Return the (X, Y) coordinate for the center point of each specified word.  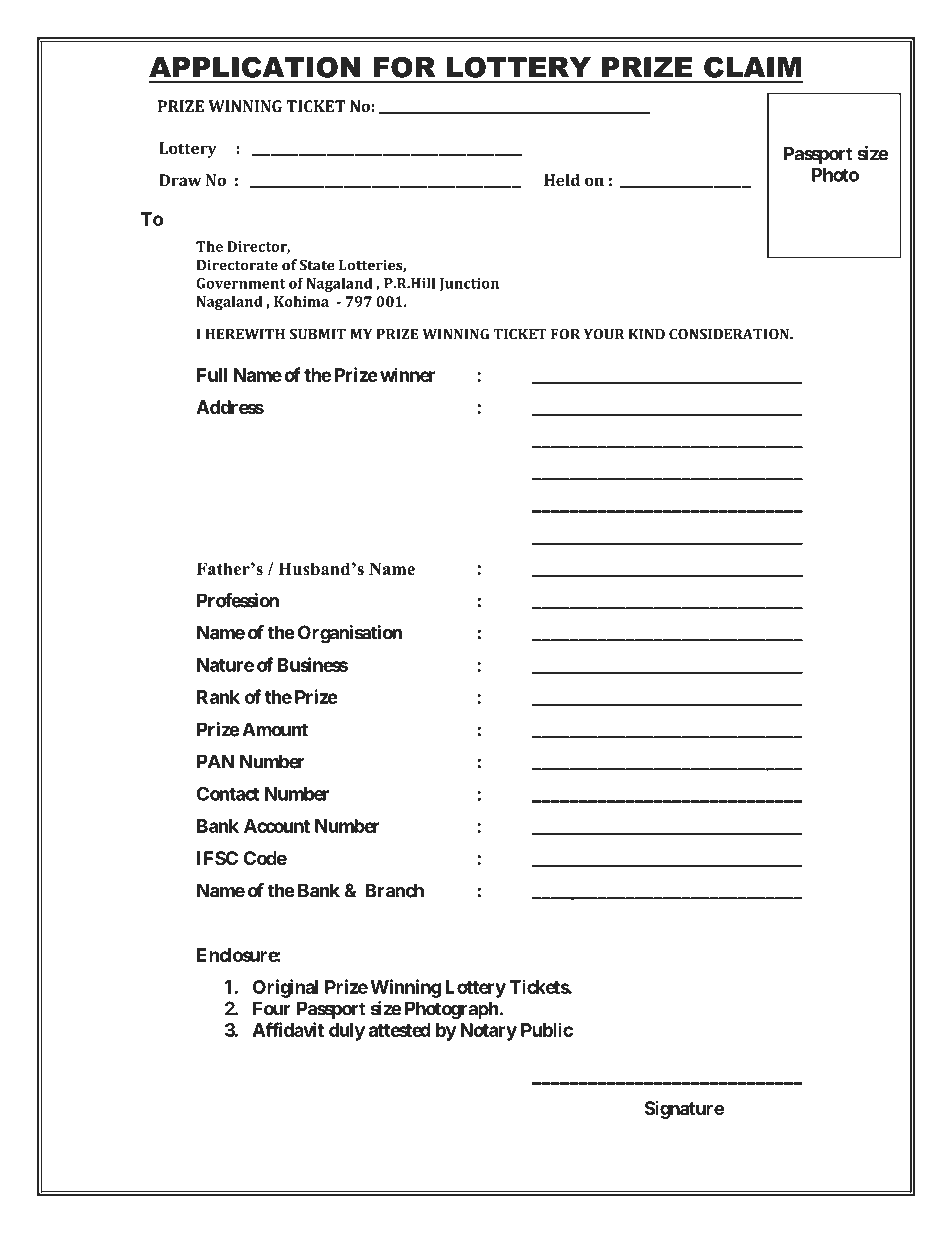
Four (272, 1008)
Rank (218, 697)
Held (562, 180)
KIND (647, 334)
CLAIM (752, 67)
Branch (394, 890)
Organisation (350, 634)
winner (407, 374)
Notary (488, 1032)
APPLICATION (255, 67)
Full (212, 375)
